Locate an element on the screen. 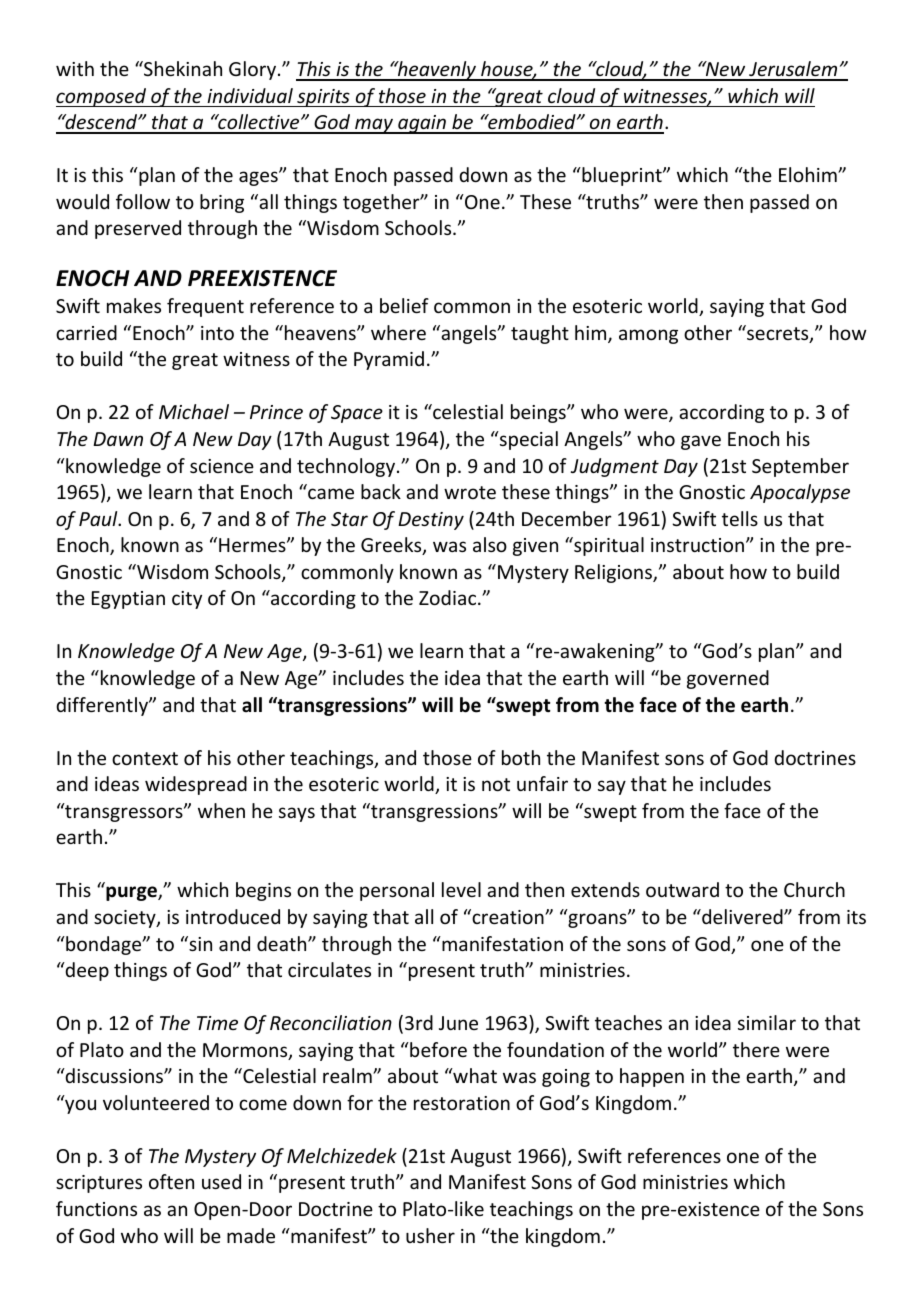 The width and height of the screenshot is (924, 1308). level is located at coordinates (461, 889).
